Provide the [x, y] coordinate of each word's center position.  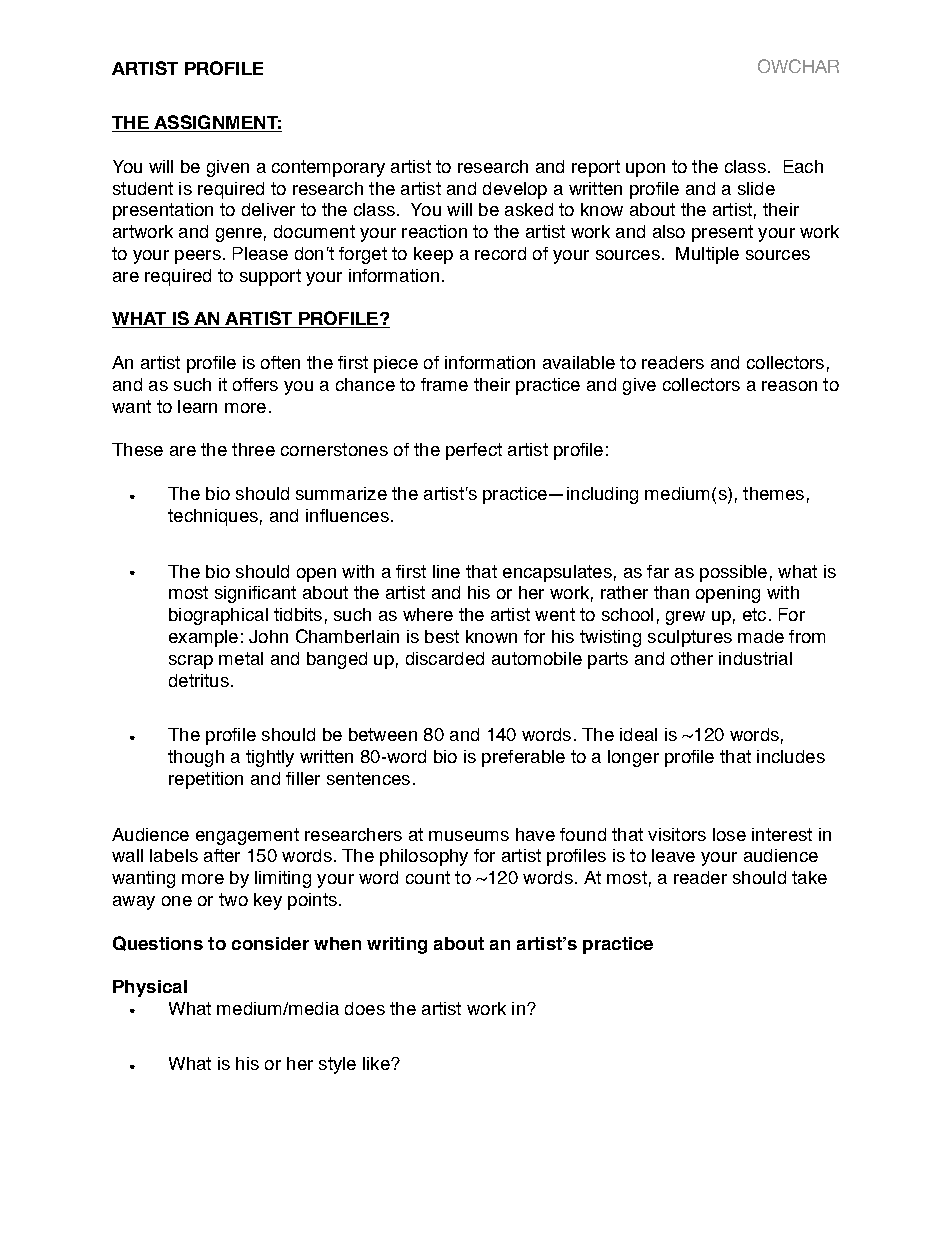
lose [729, 834]
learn [197, 406]
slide [756, 188]
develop [515, 190]
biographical [218, 616]
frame [444, 384]
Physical [150, 988]
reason [789, 386]
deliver [268, 209]
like [377, 1063]
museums [469, 836]
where [428, 614]
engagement [247, 836]
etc [754, 614]
